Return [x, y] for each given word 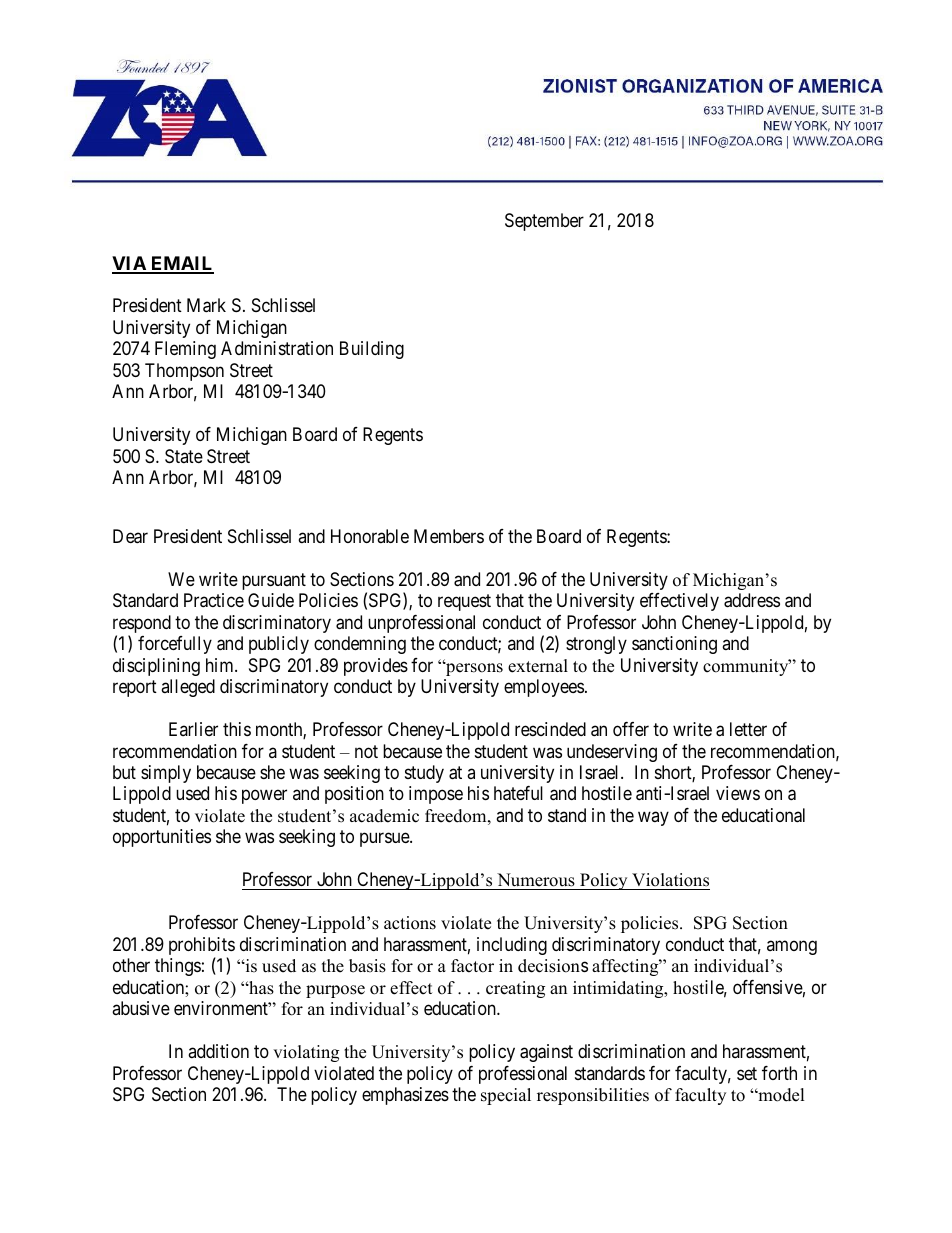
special [506, 1096]
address [752, 600]
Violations [670, 881]
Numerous [536, 881]
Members [449, 536]
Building [372, 350]
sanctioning [674, 645]
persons [473, 669]
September [544, 222]
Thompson [184, 372]
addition [218, 1051]
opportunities [162, 838]
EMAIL [181, 264]
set [747, 1073]
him [221, 665]
